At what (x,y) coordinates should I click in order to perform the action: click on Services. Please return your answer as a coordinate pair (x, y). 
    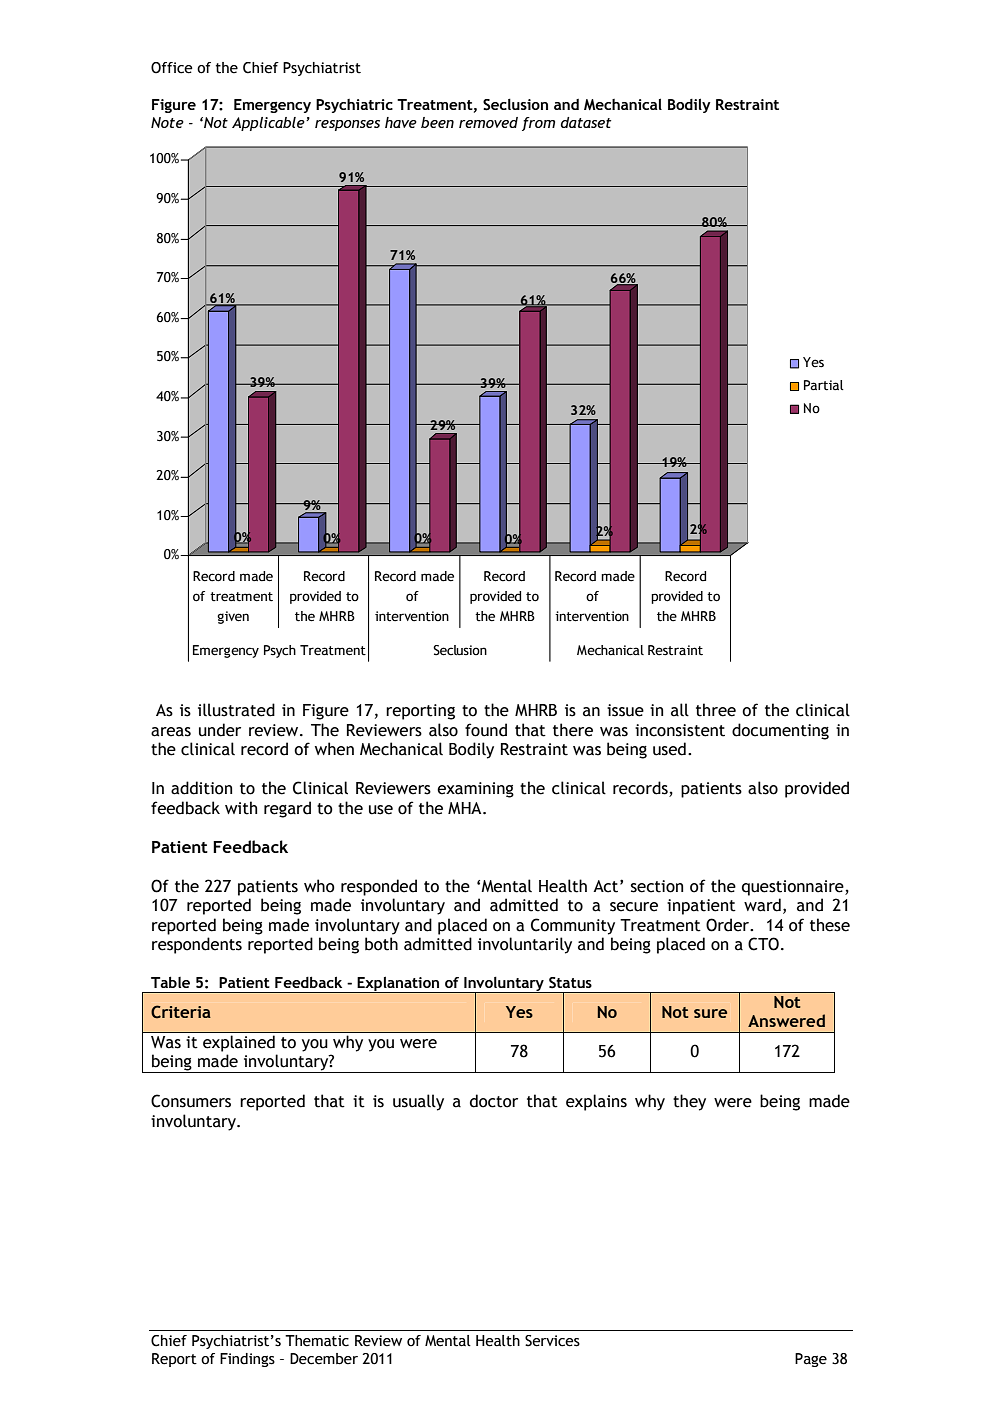
    Looking at the image, I should click on (552, 1341).
